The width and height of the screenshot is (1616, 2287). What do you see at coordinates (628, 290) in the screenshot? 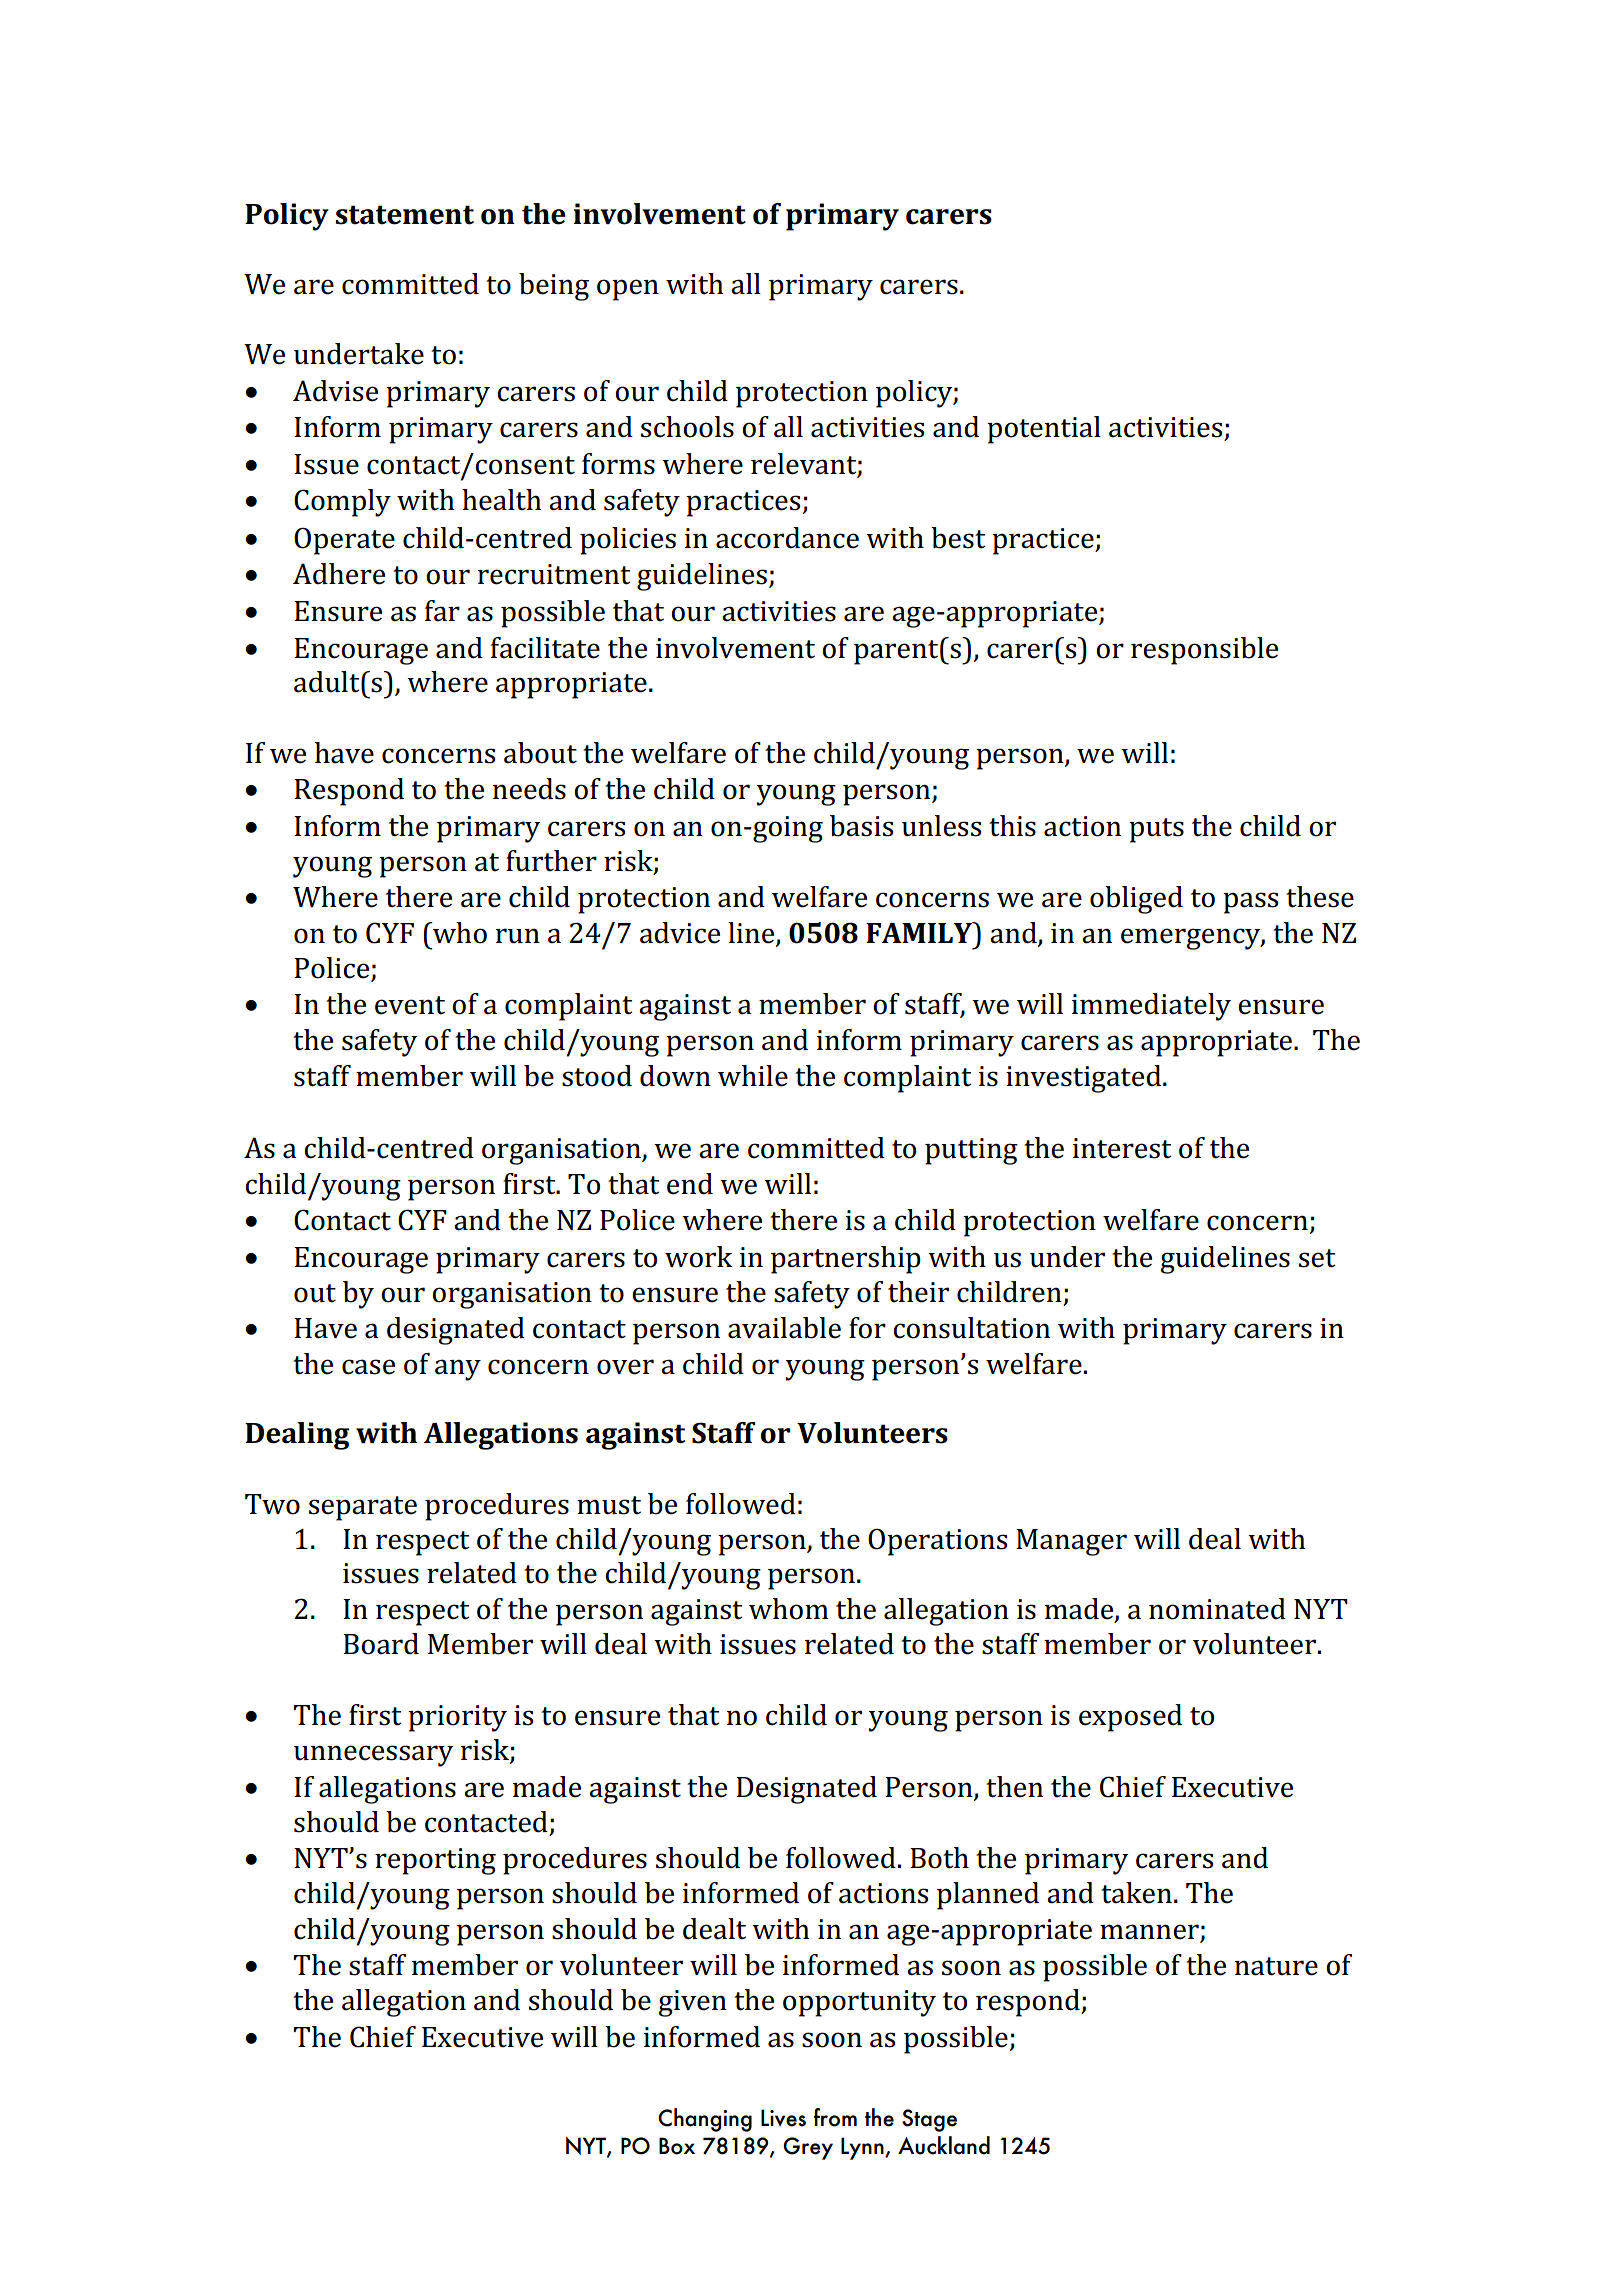
I see `open` at bounding box center [628, 290].
